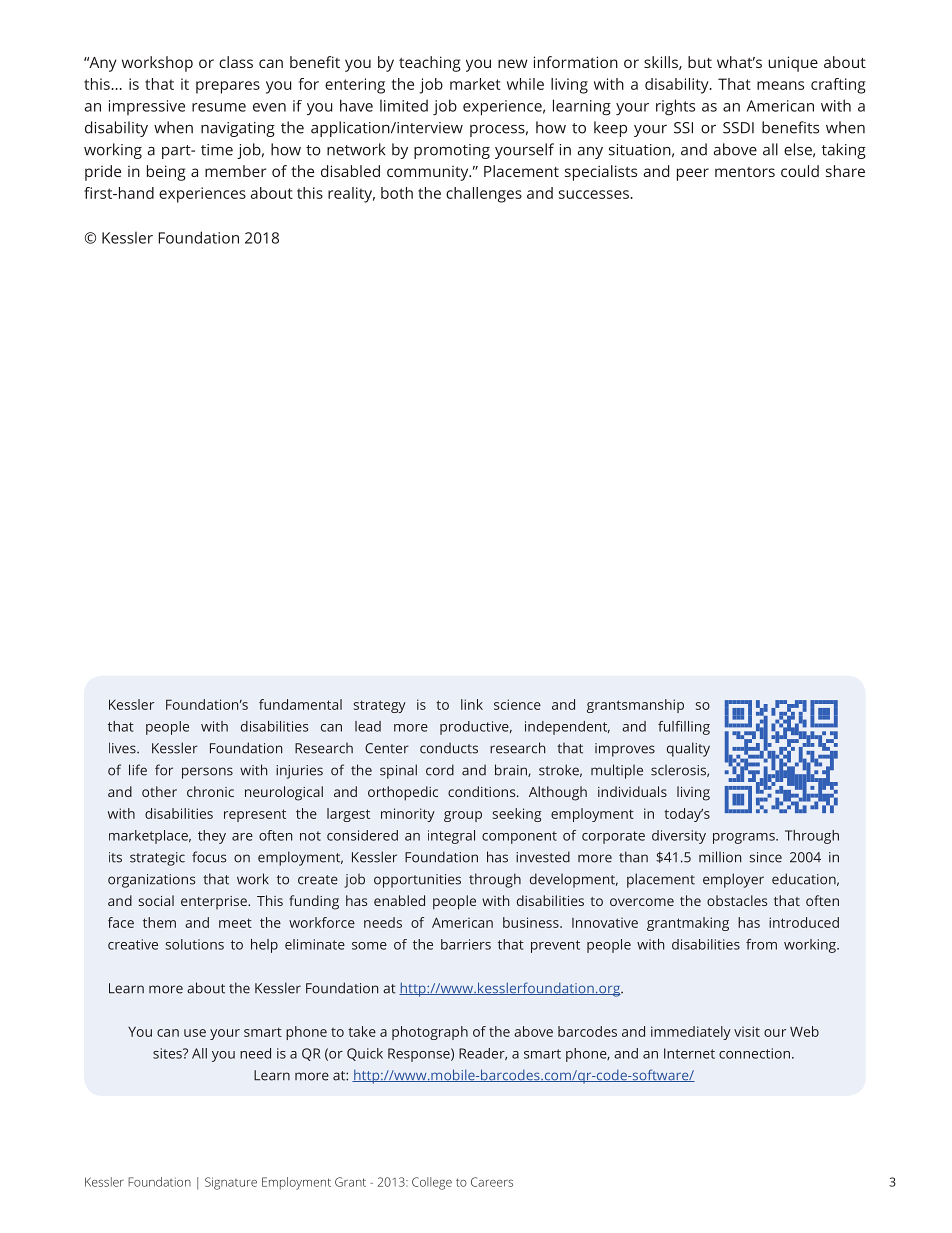 Image resolution: width=952 pixels, height=1233 pixels. Describe the element at coordinates (745, 838) in the screenshot. I see `programs` at that location.
